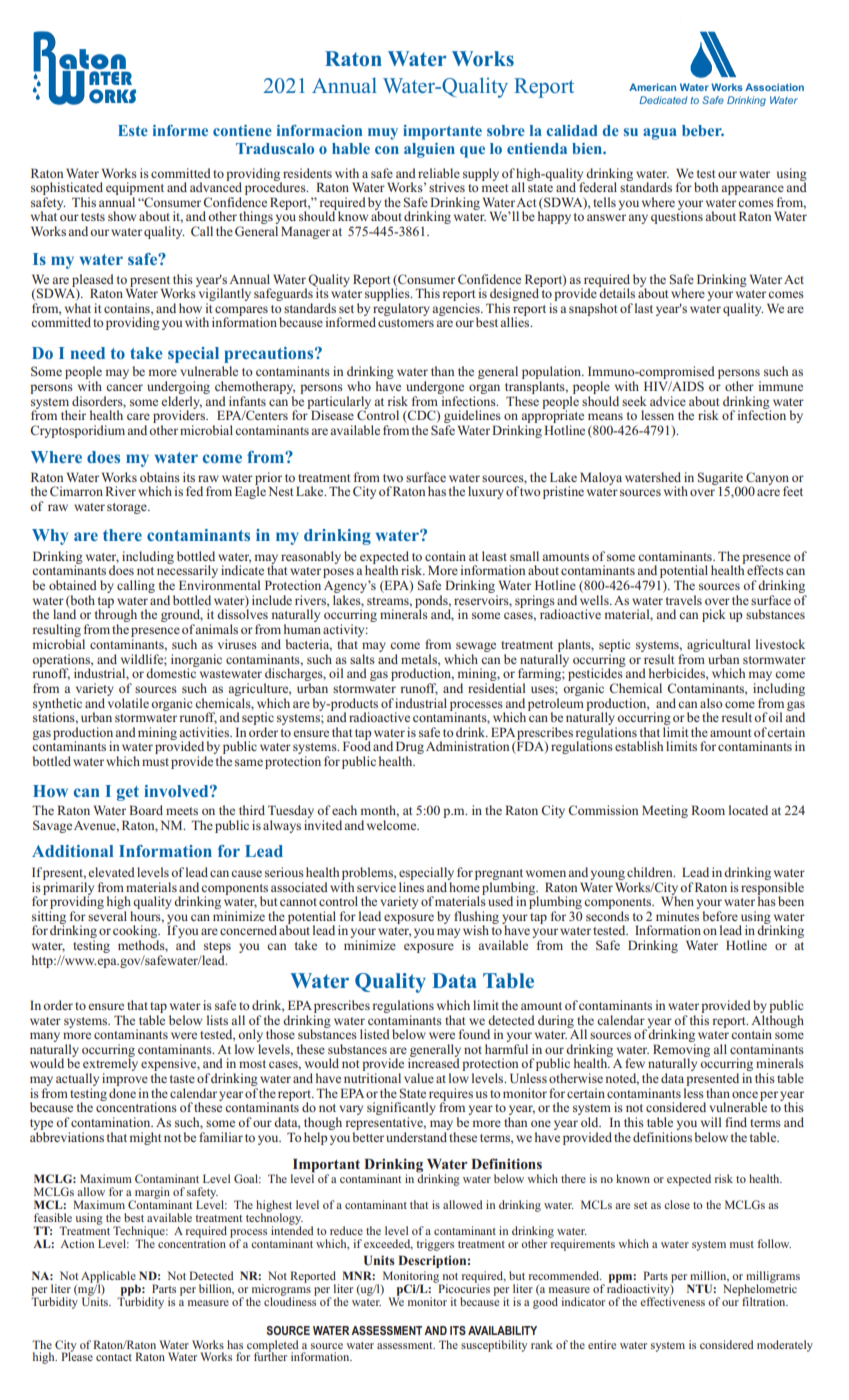 This image has height=1400, width=849. What do you see at coordinates (138, 416) in the image?
I see `care` at bounding box center [138, 416].
